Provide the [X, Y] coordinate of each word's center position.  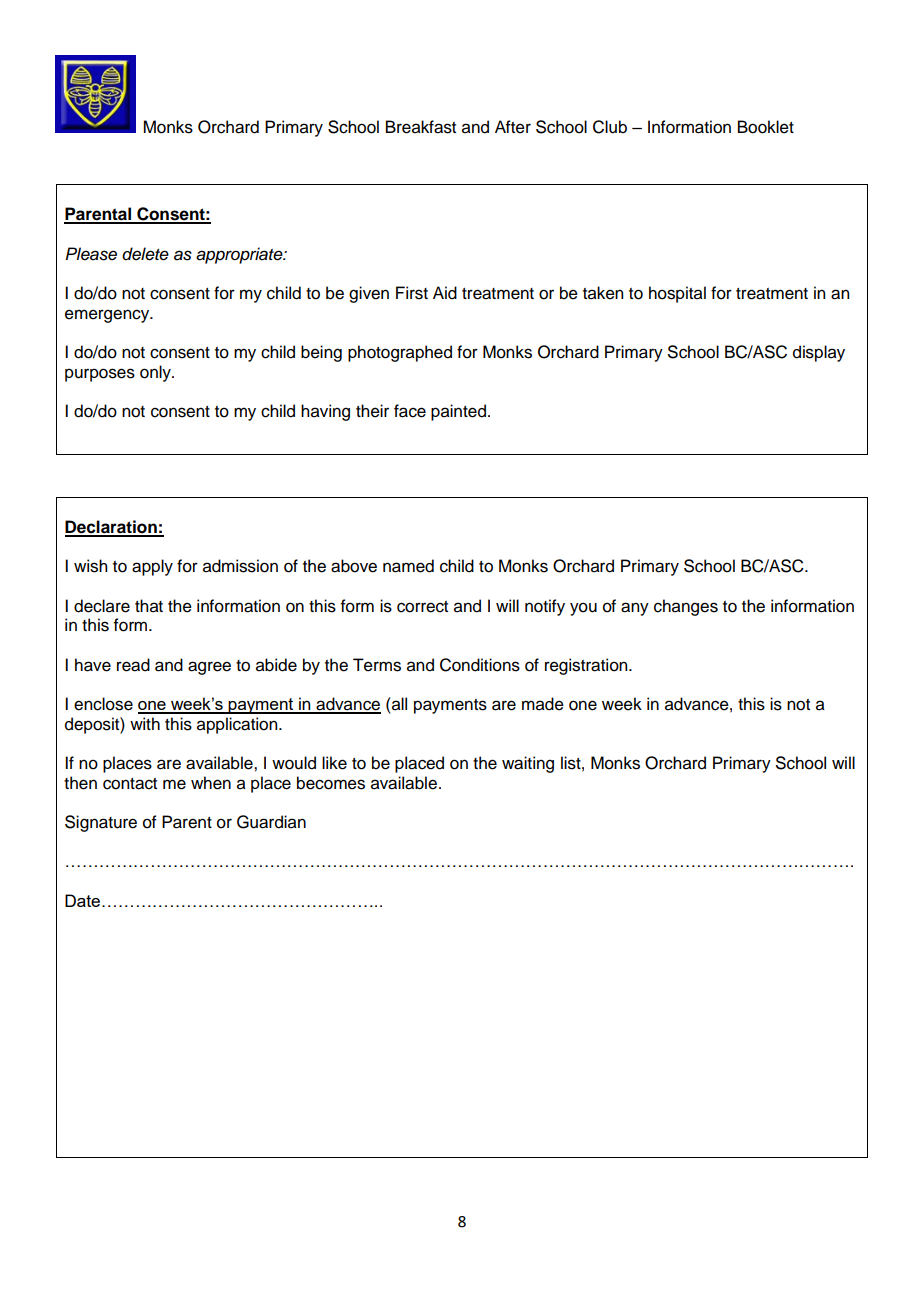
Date [82, 900]
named [408, 566]
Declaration [112, 528]
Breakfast [421, 127]
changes [686, 607]
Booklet [766, 127]
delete [145, 254]
